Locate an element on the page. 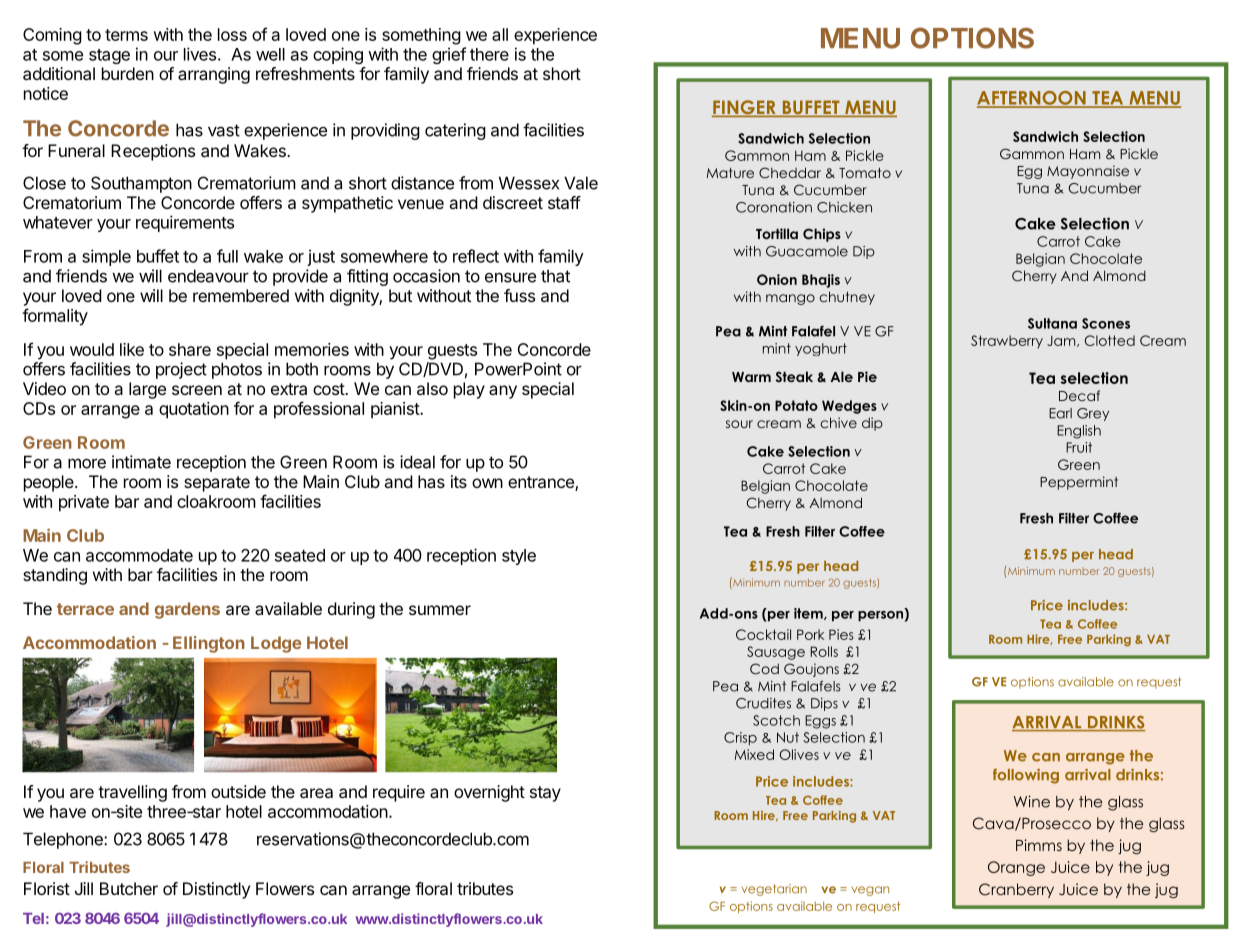 This page has width=1233, height=952. Cranberry is located at coordinates (1016, 890).
